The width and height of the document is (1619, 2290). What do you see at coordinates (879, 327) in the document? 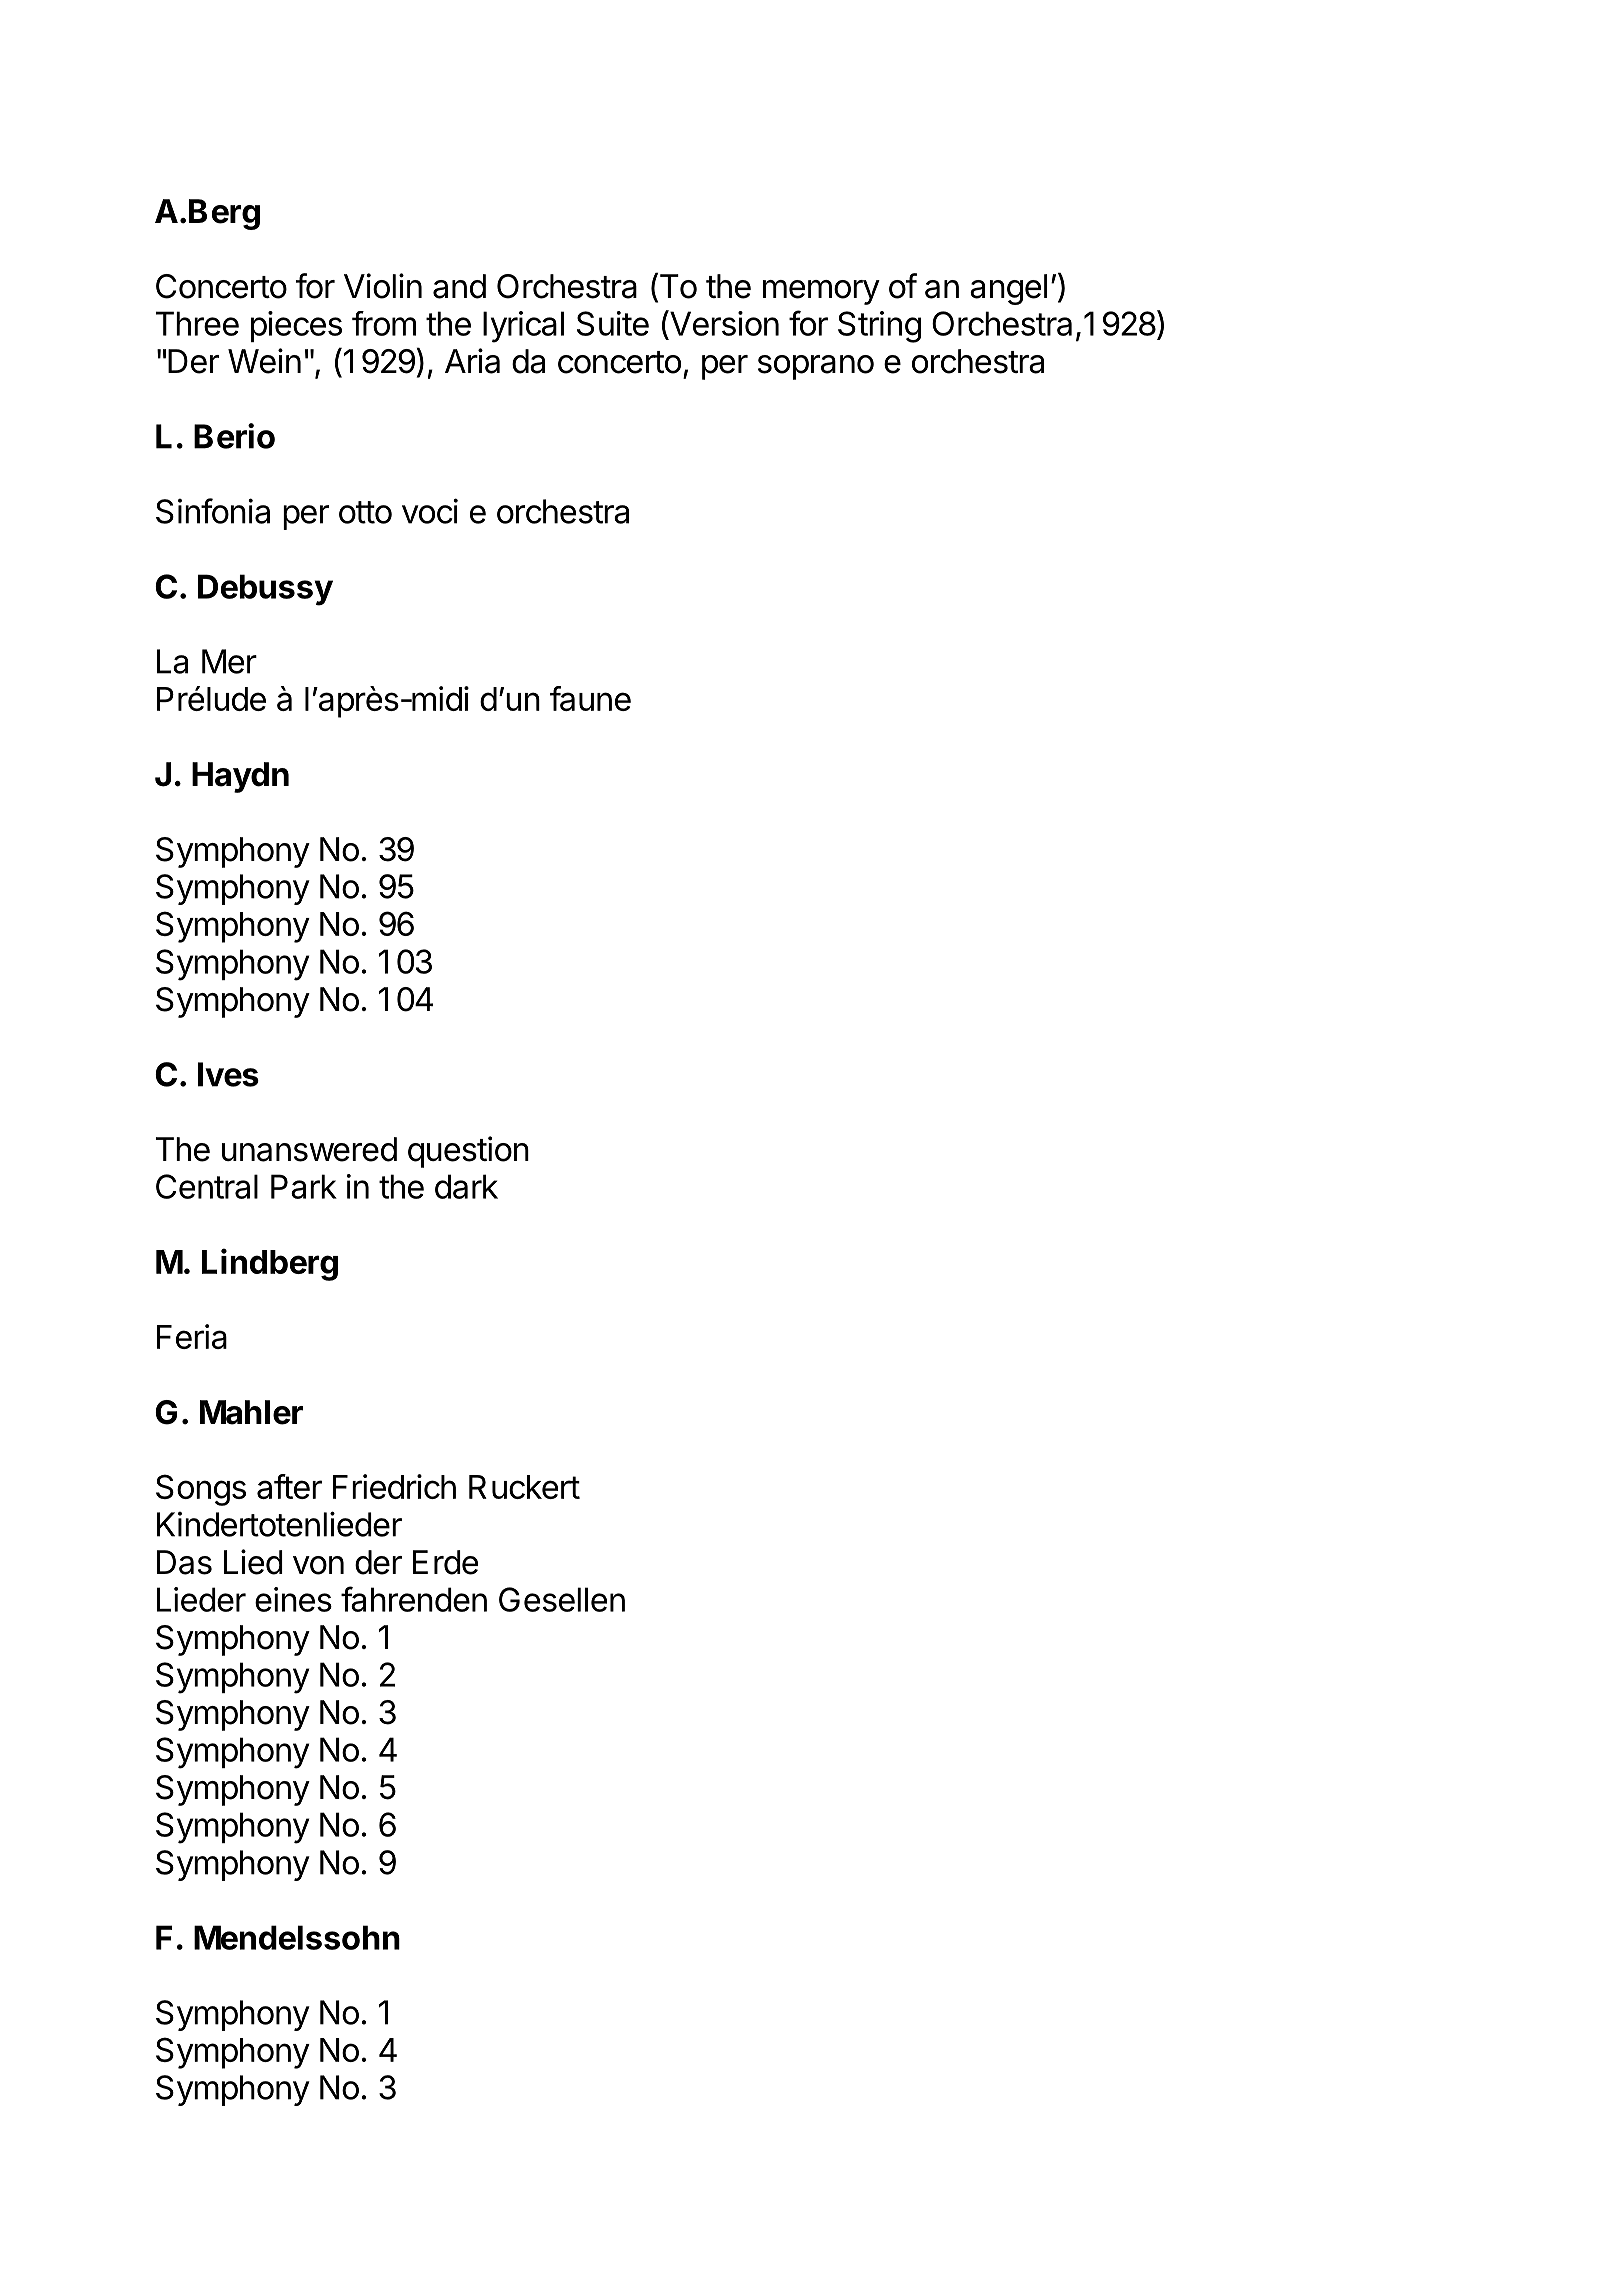
I see `String` at bounding box center [879, 327].
